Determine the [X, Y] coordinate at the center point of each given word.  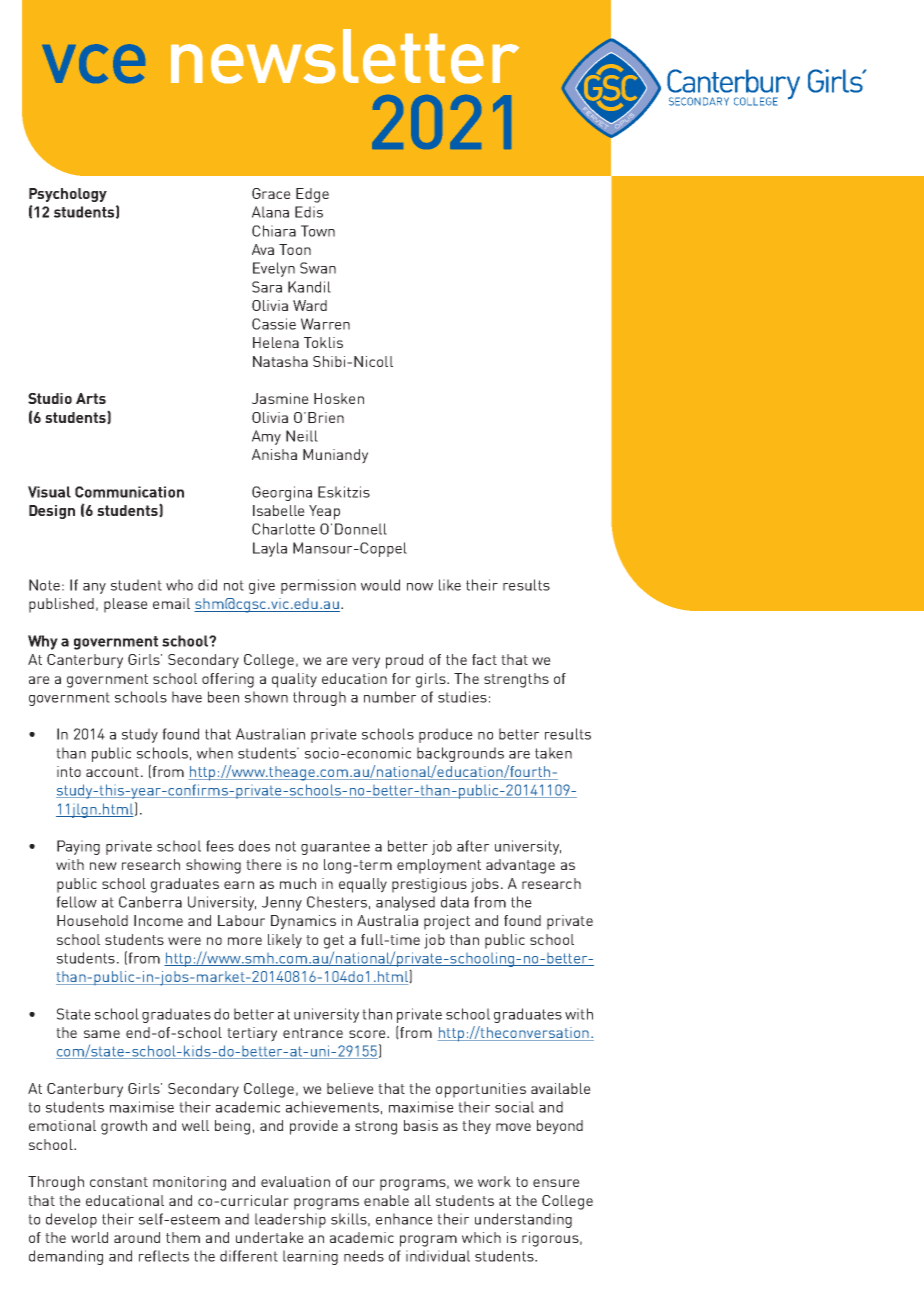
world [89, 1237]
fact [484, 659]
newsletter [345, 56]
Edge [312, 195]
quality [294, 680]
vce [93, 63]
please [126, 605]
